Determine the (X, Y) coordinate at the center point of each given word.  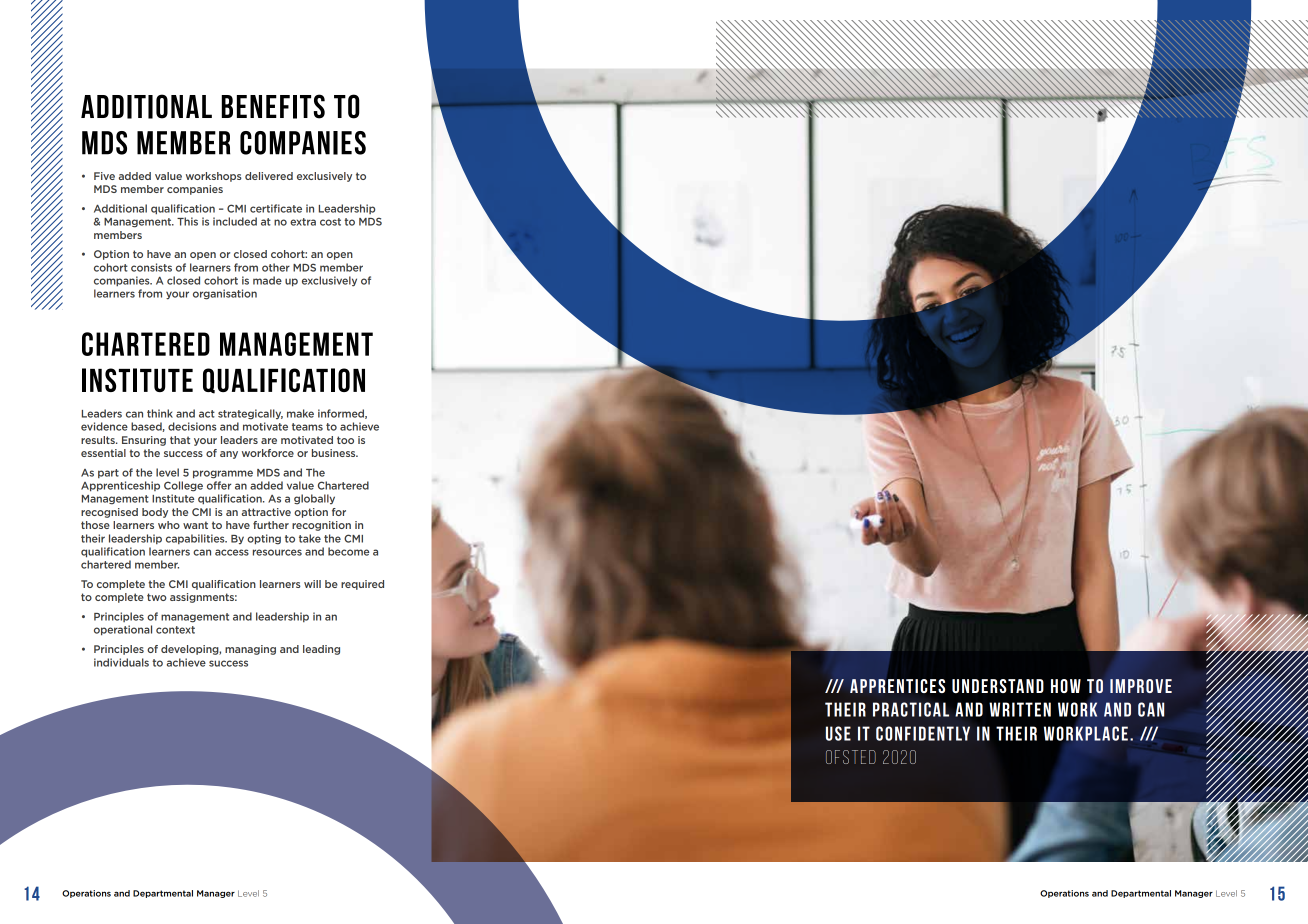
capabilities (196, 539)
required (362, 585)
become (348, 551)
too (345, 440)
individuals (121, 662)
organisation (225, 294)
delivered (269, 176)
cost (330, 222)
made (267, 280)
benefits (273, 106)
